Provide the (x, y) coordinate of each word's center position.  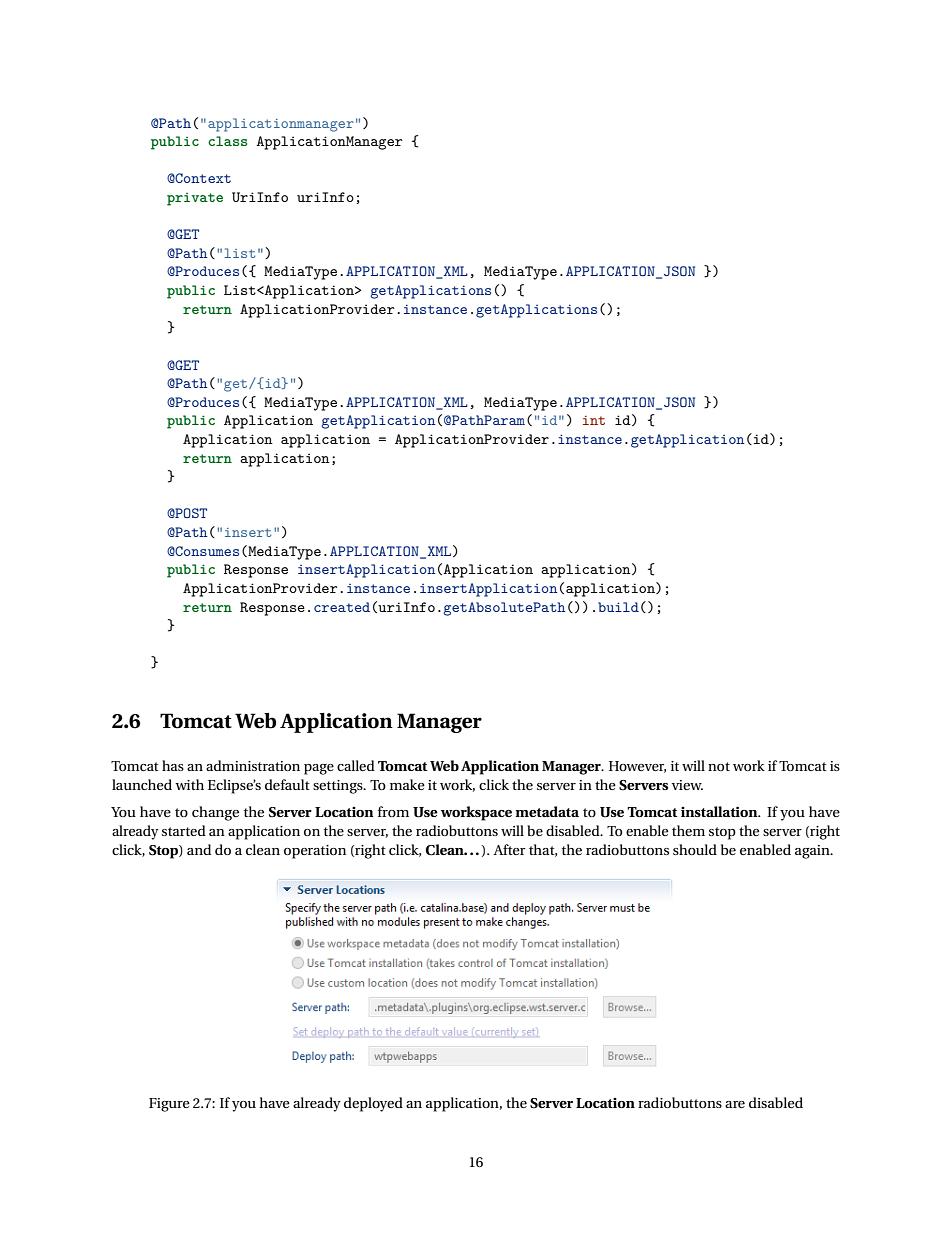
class (227, 141)
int (594, 420)
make (407, 784)
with (189, 784)
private (195, 199)
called (356, 765)
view (687, 785)
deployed (373, 1104)
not (719, 766)
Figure (169, 1105)
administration (253, 765)
